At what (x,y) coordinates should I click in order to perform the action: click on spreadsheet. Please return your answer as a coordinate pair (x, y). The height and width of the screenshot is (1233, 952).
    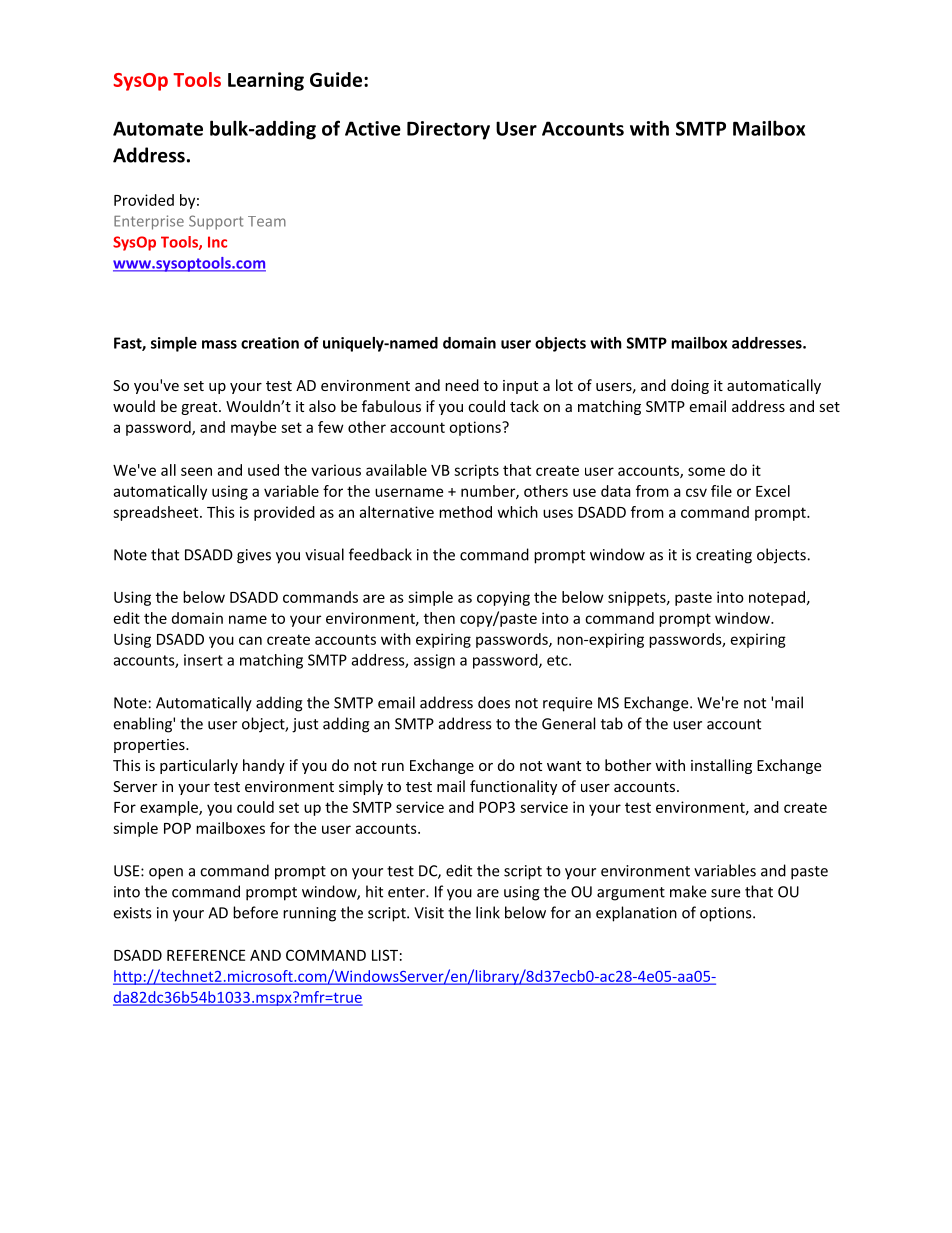
    Looking at the image, I should click on (157, 513).
